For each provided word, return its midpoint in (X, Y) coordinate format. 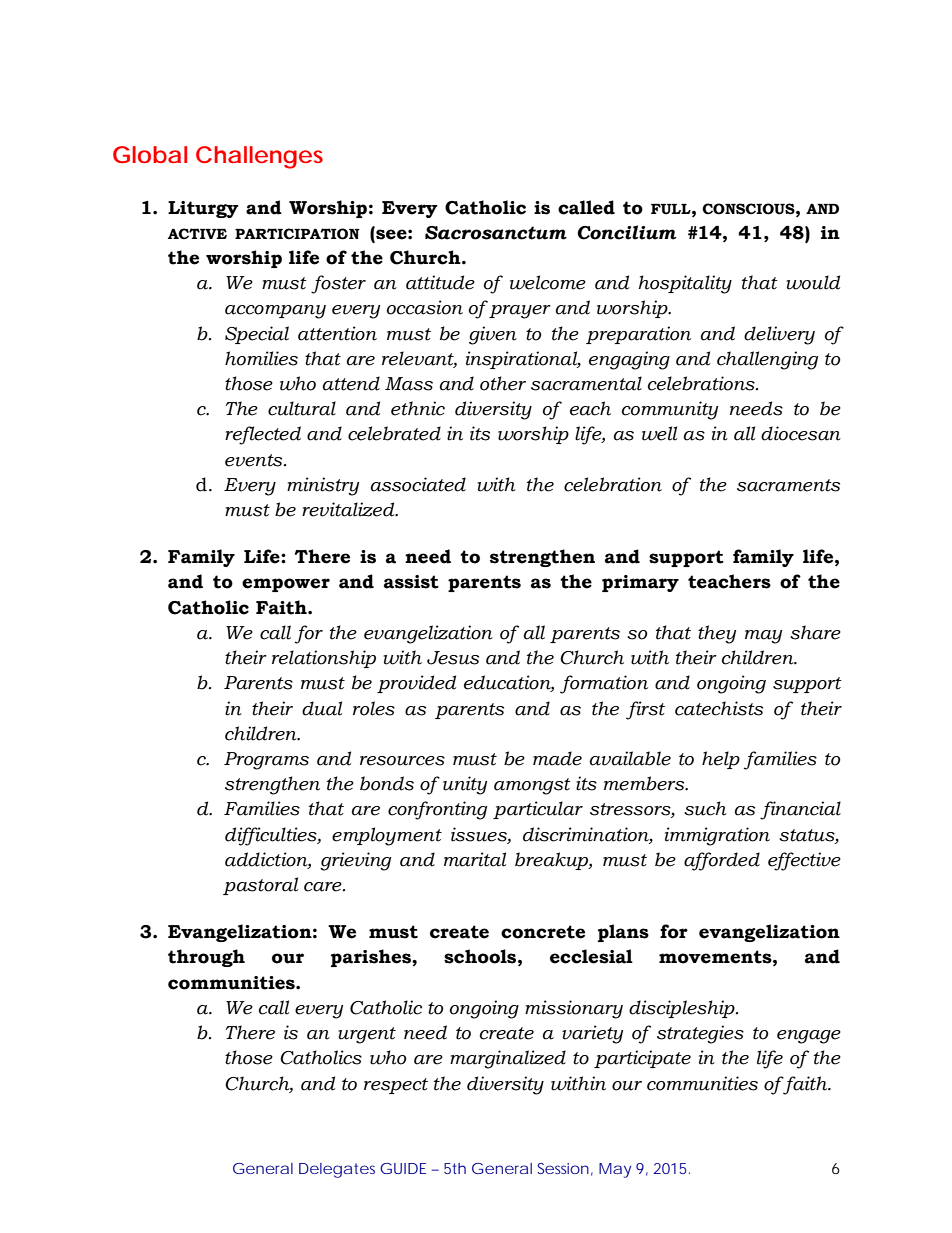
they (717, 634)
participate (642, 1059)
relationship (324, 659)
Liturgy (203, 209)
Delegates (337, 1170)
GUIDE (403, 1168)
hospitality (685, 284)
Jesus (453, 658)
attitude (440, 282)
